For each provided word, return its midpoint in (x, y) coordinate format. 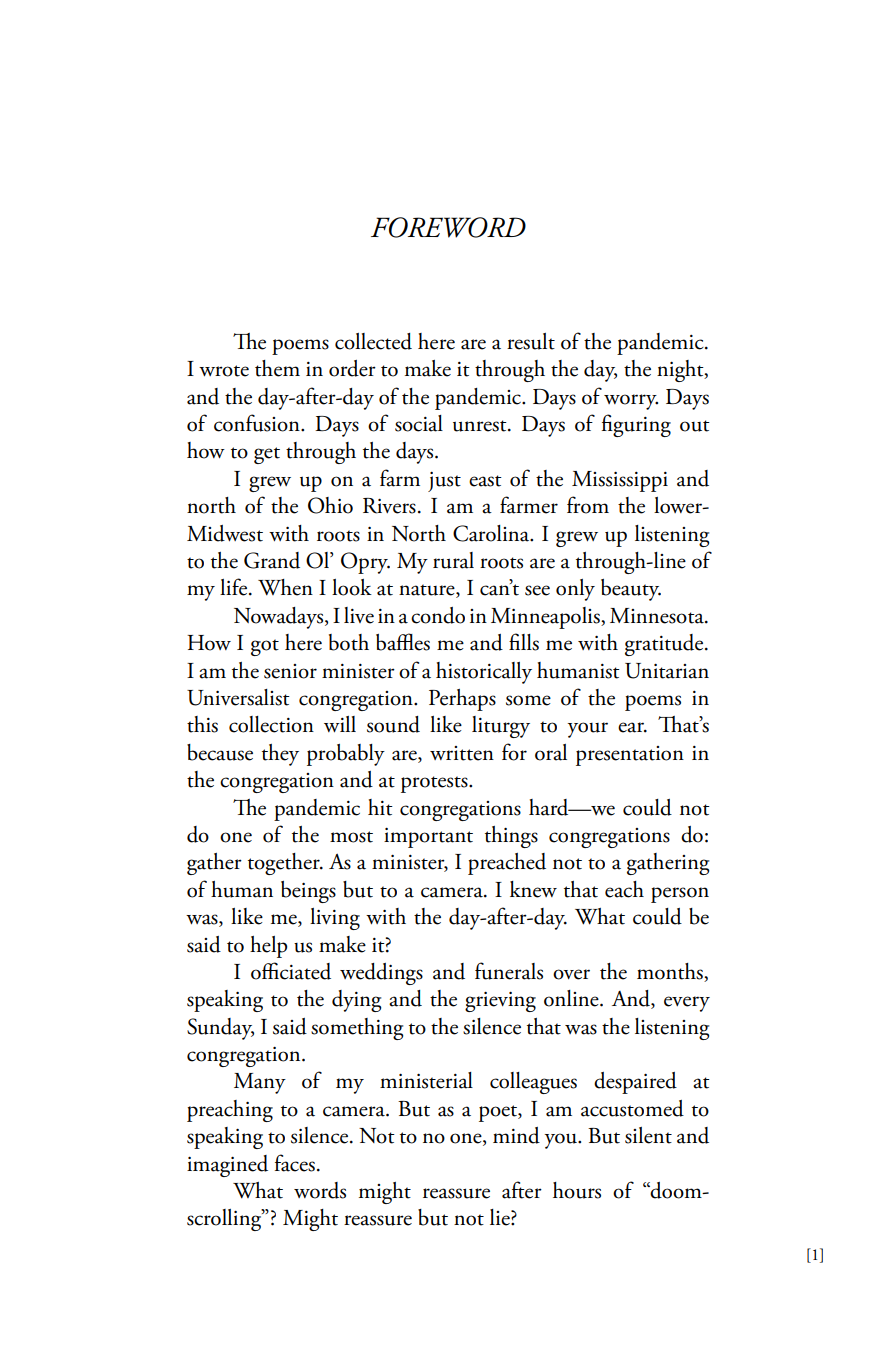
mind (516, 1135)
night (681, 371)
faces (295, 1163)
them (277, 368)
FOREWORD (448, 227)
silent (648, 1135)
